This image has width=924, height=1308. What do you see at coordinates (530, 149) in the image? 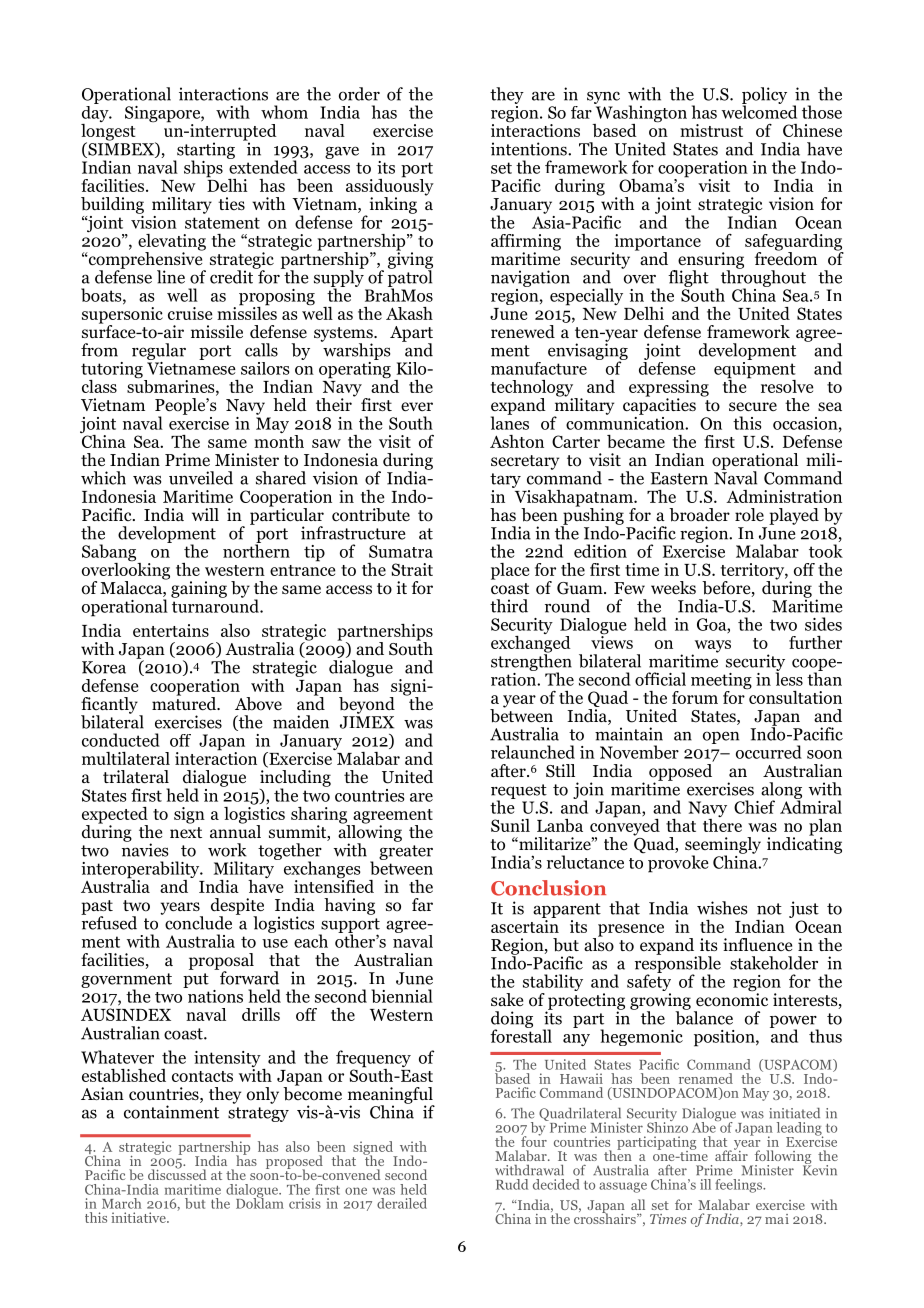
I see `intentions` at bounding box center [530, 149].
